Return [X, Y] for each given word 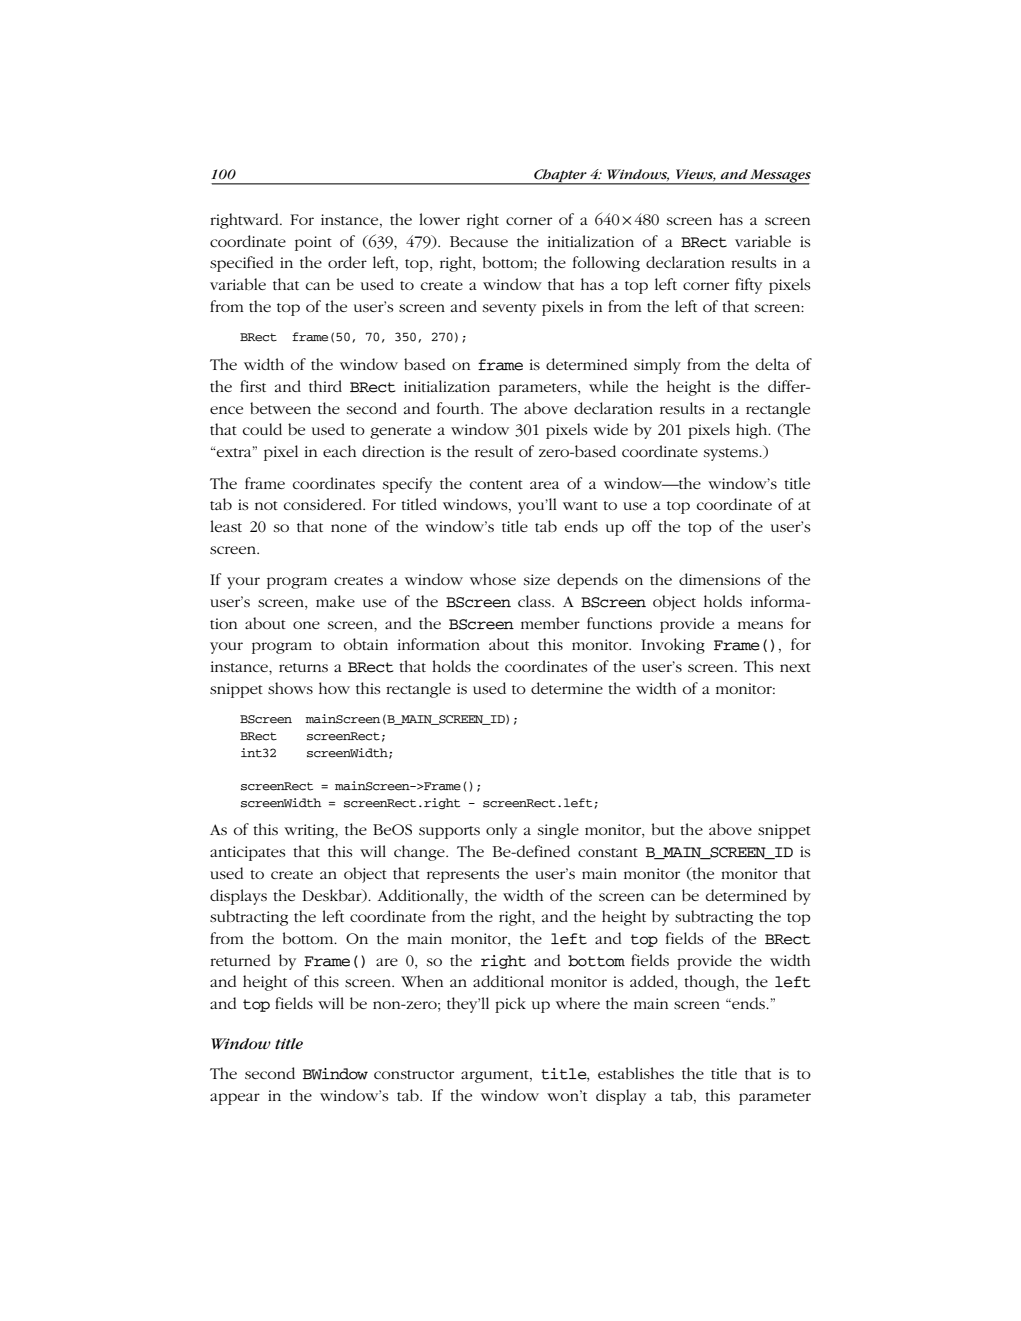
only [501, 831]
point [313, 243]
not [266, 505]
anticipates [247, 853]
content [496, 484]
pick [510, 1005]
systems [732, 454]
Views [696, 175]
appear [235, 1099]
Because [479, 241]
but [663, 829]
